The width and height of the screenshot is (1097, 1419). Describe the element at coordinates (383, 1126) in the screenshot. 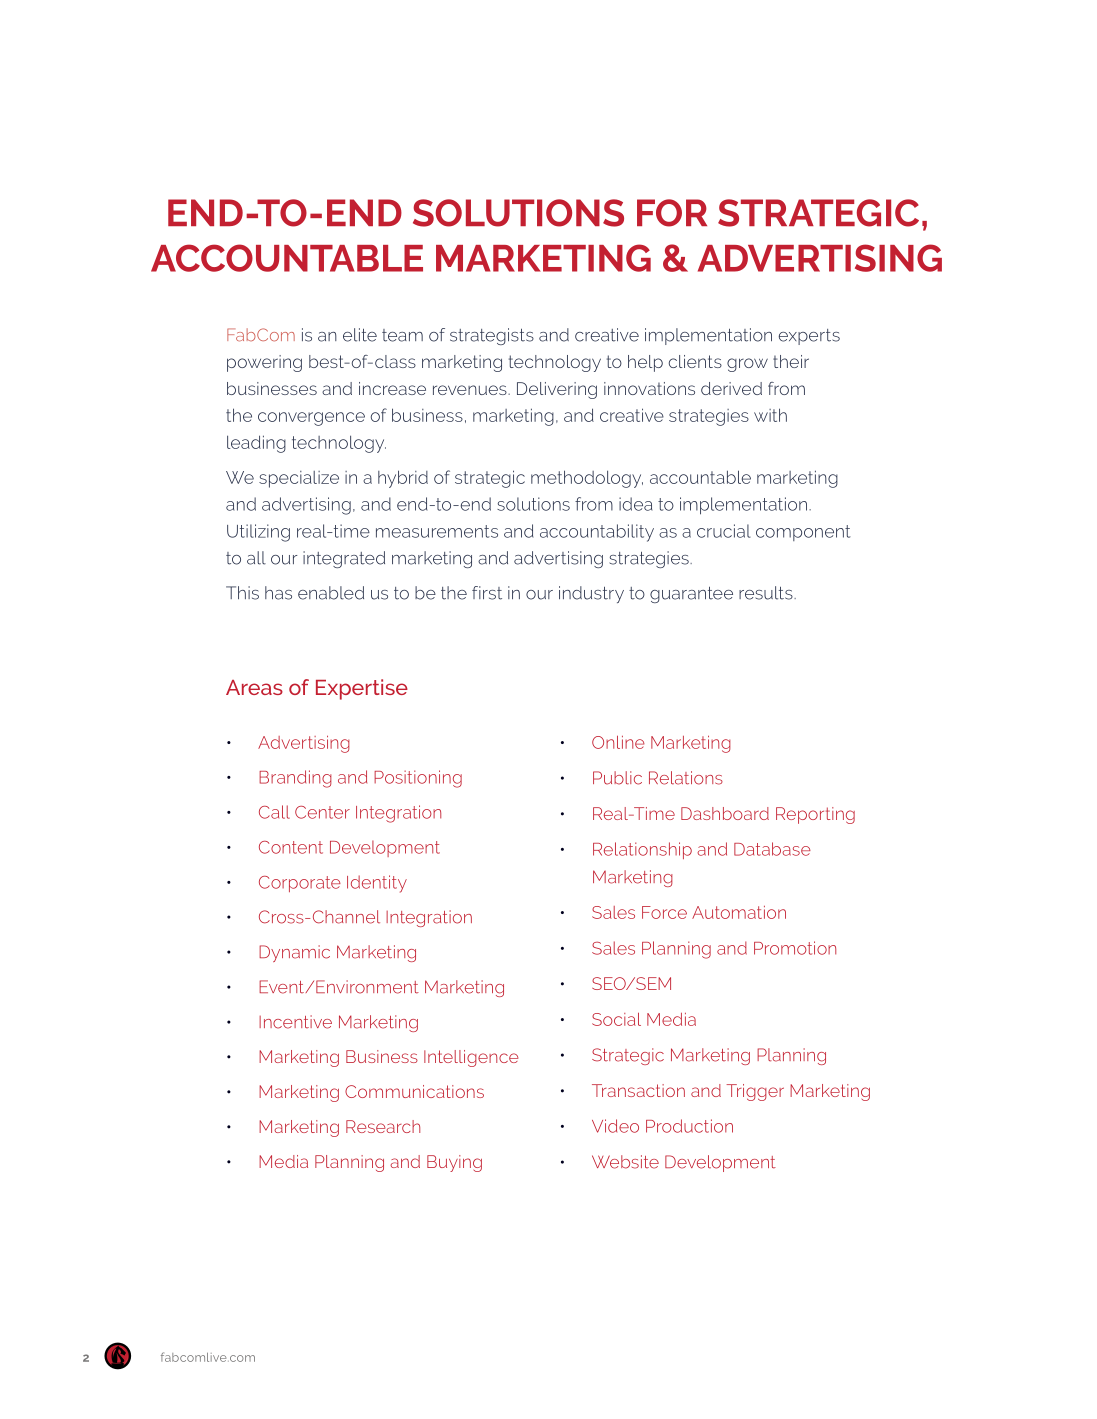

I see `Research` at that location.
